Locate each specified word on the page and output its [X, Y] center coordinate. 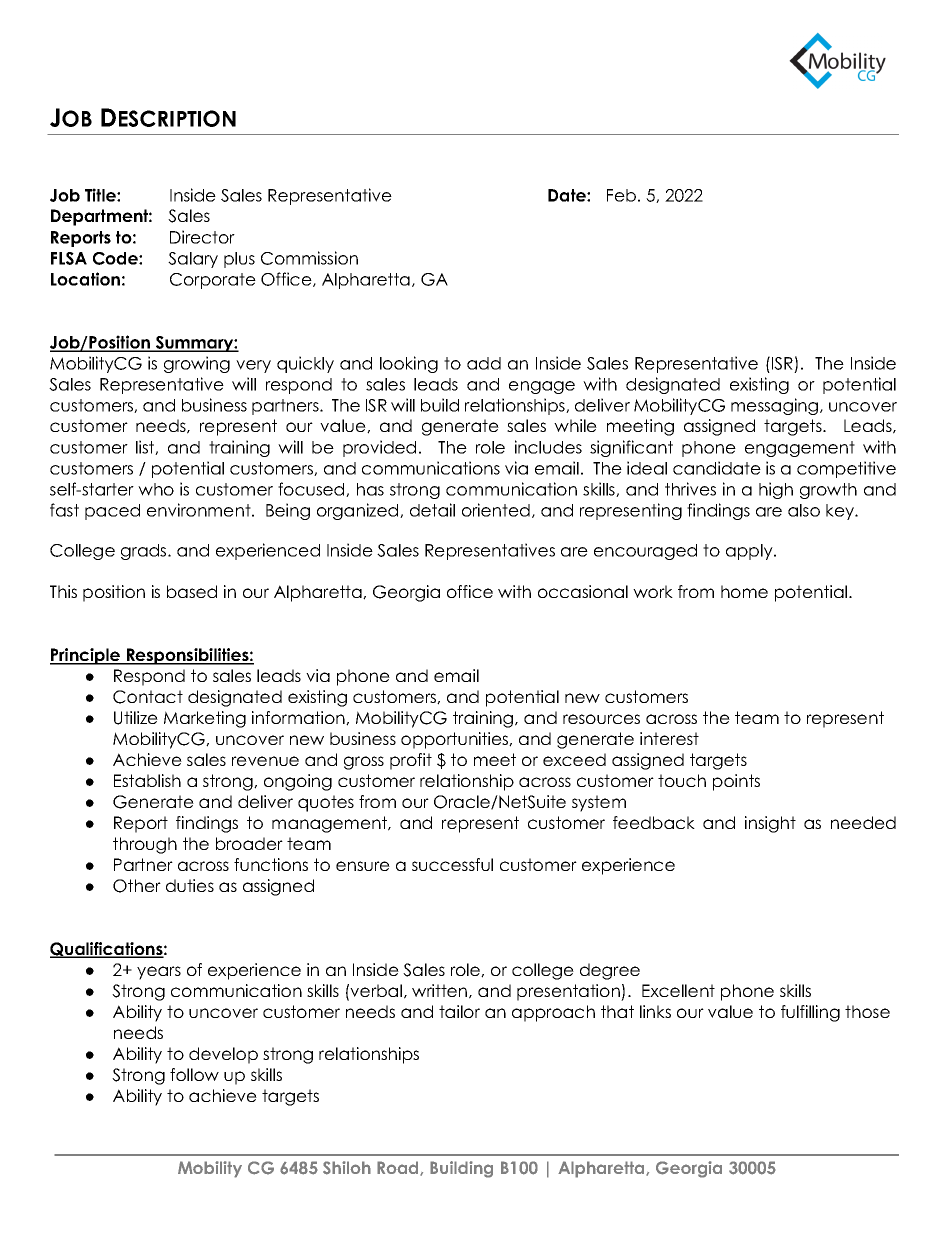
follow [194, 1074]
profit [411, 761]
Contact [148, 697]
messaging [776, 406]
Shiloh [347, 1168]
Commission [309, 258]
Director [202, 237]
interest [669, 738]
